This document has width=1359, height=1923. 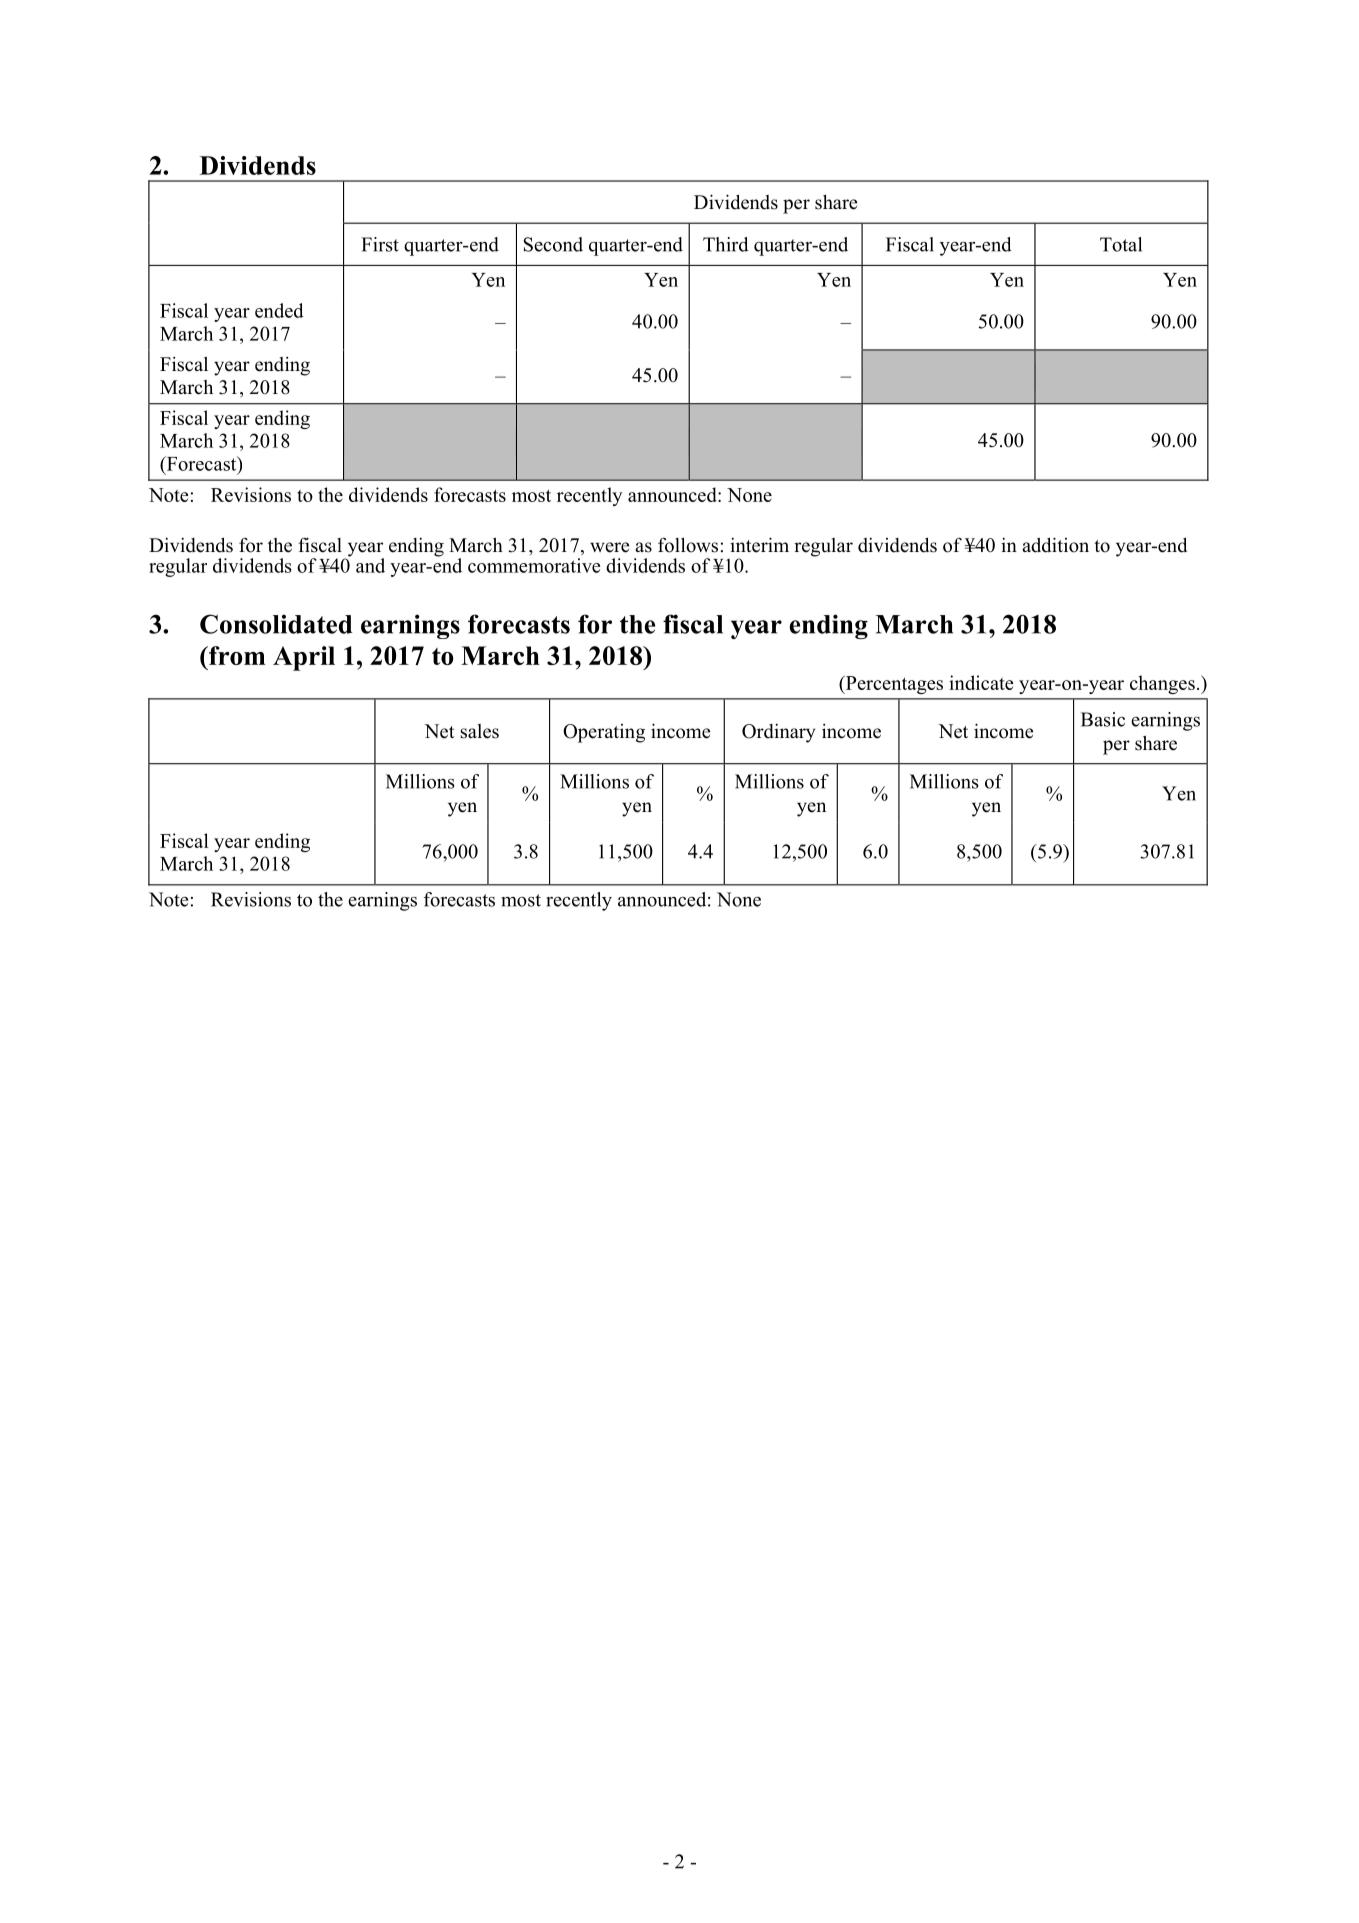 What do you see at coordinates (609, 547) in the document?
I see `were` at bounding box center [609, 547].
